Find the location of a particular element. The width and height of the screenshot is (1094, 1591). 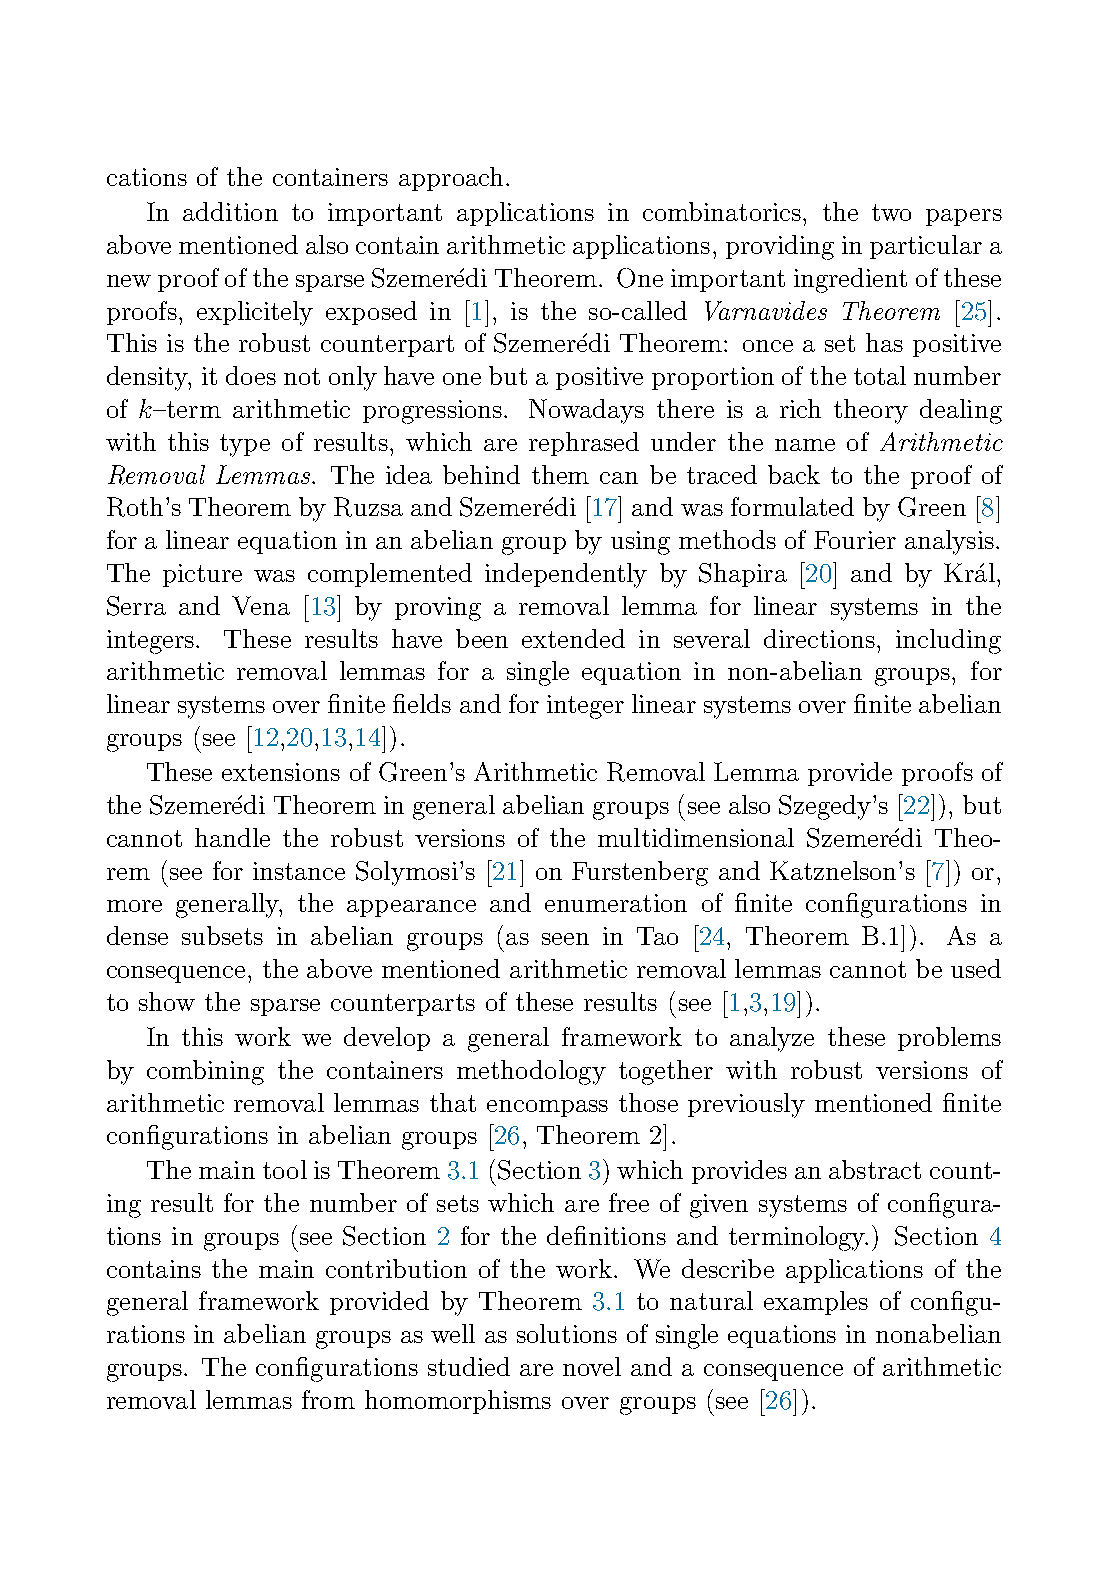

from is located at coordinates (328, 1399).
